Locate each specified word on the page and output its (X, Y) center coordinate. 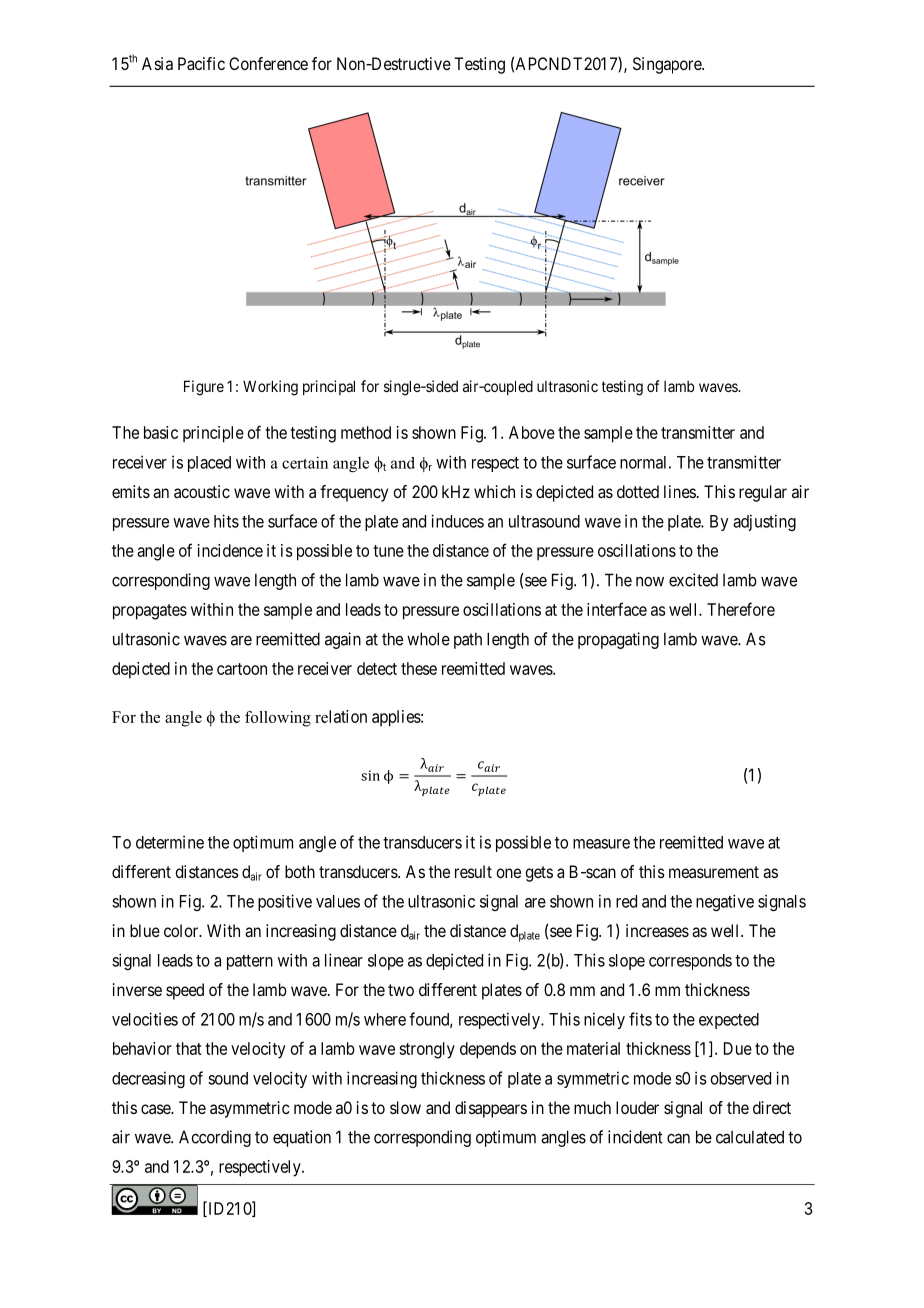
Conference (268, 63)
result (473, 871)
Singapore (668, 65)
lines (680, 491)
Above (532, 432)
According (215, 1138)
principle (213, 434)
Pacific (201, 63)
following (278, 719)
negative (725, 902)
